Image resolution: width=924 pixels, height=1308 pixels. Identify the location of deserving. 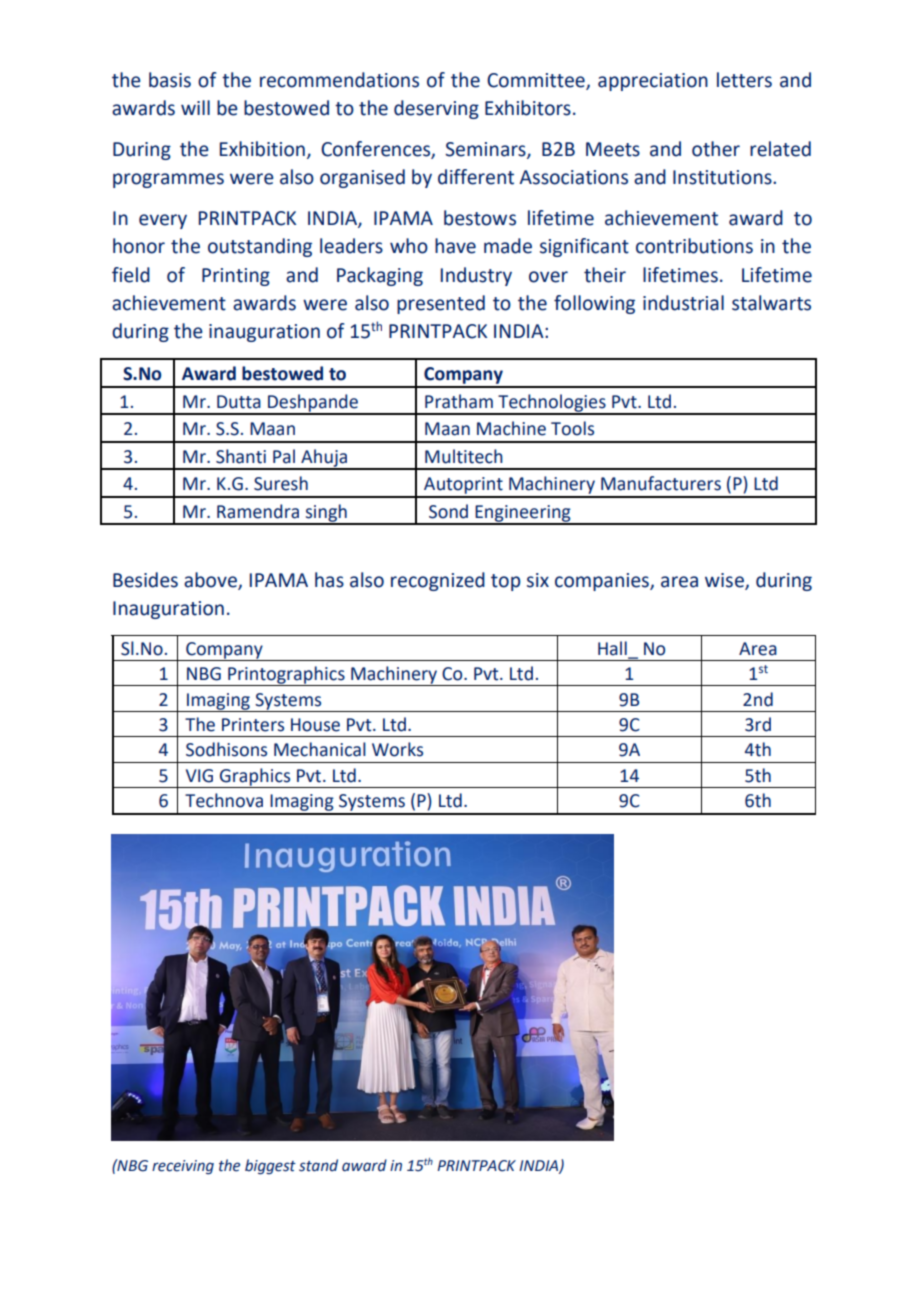
(436, 109).
